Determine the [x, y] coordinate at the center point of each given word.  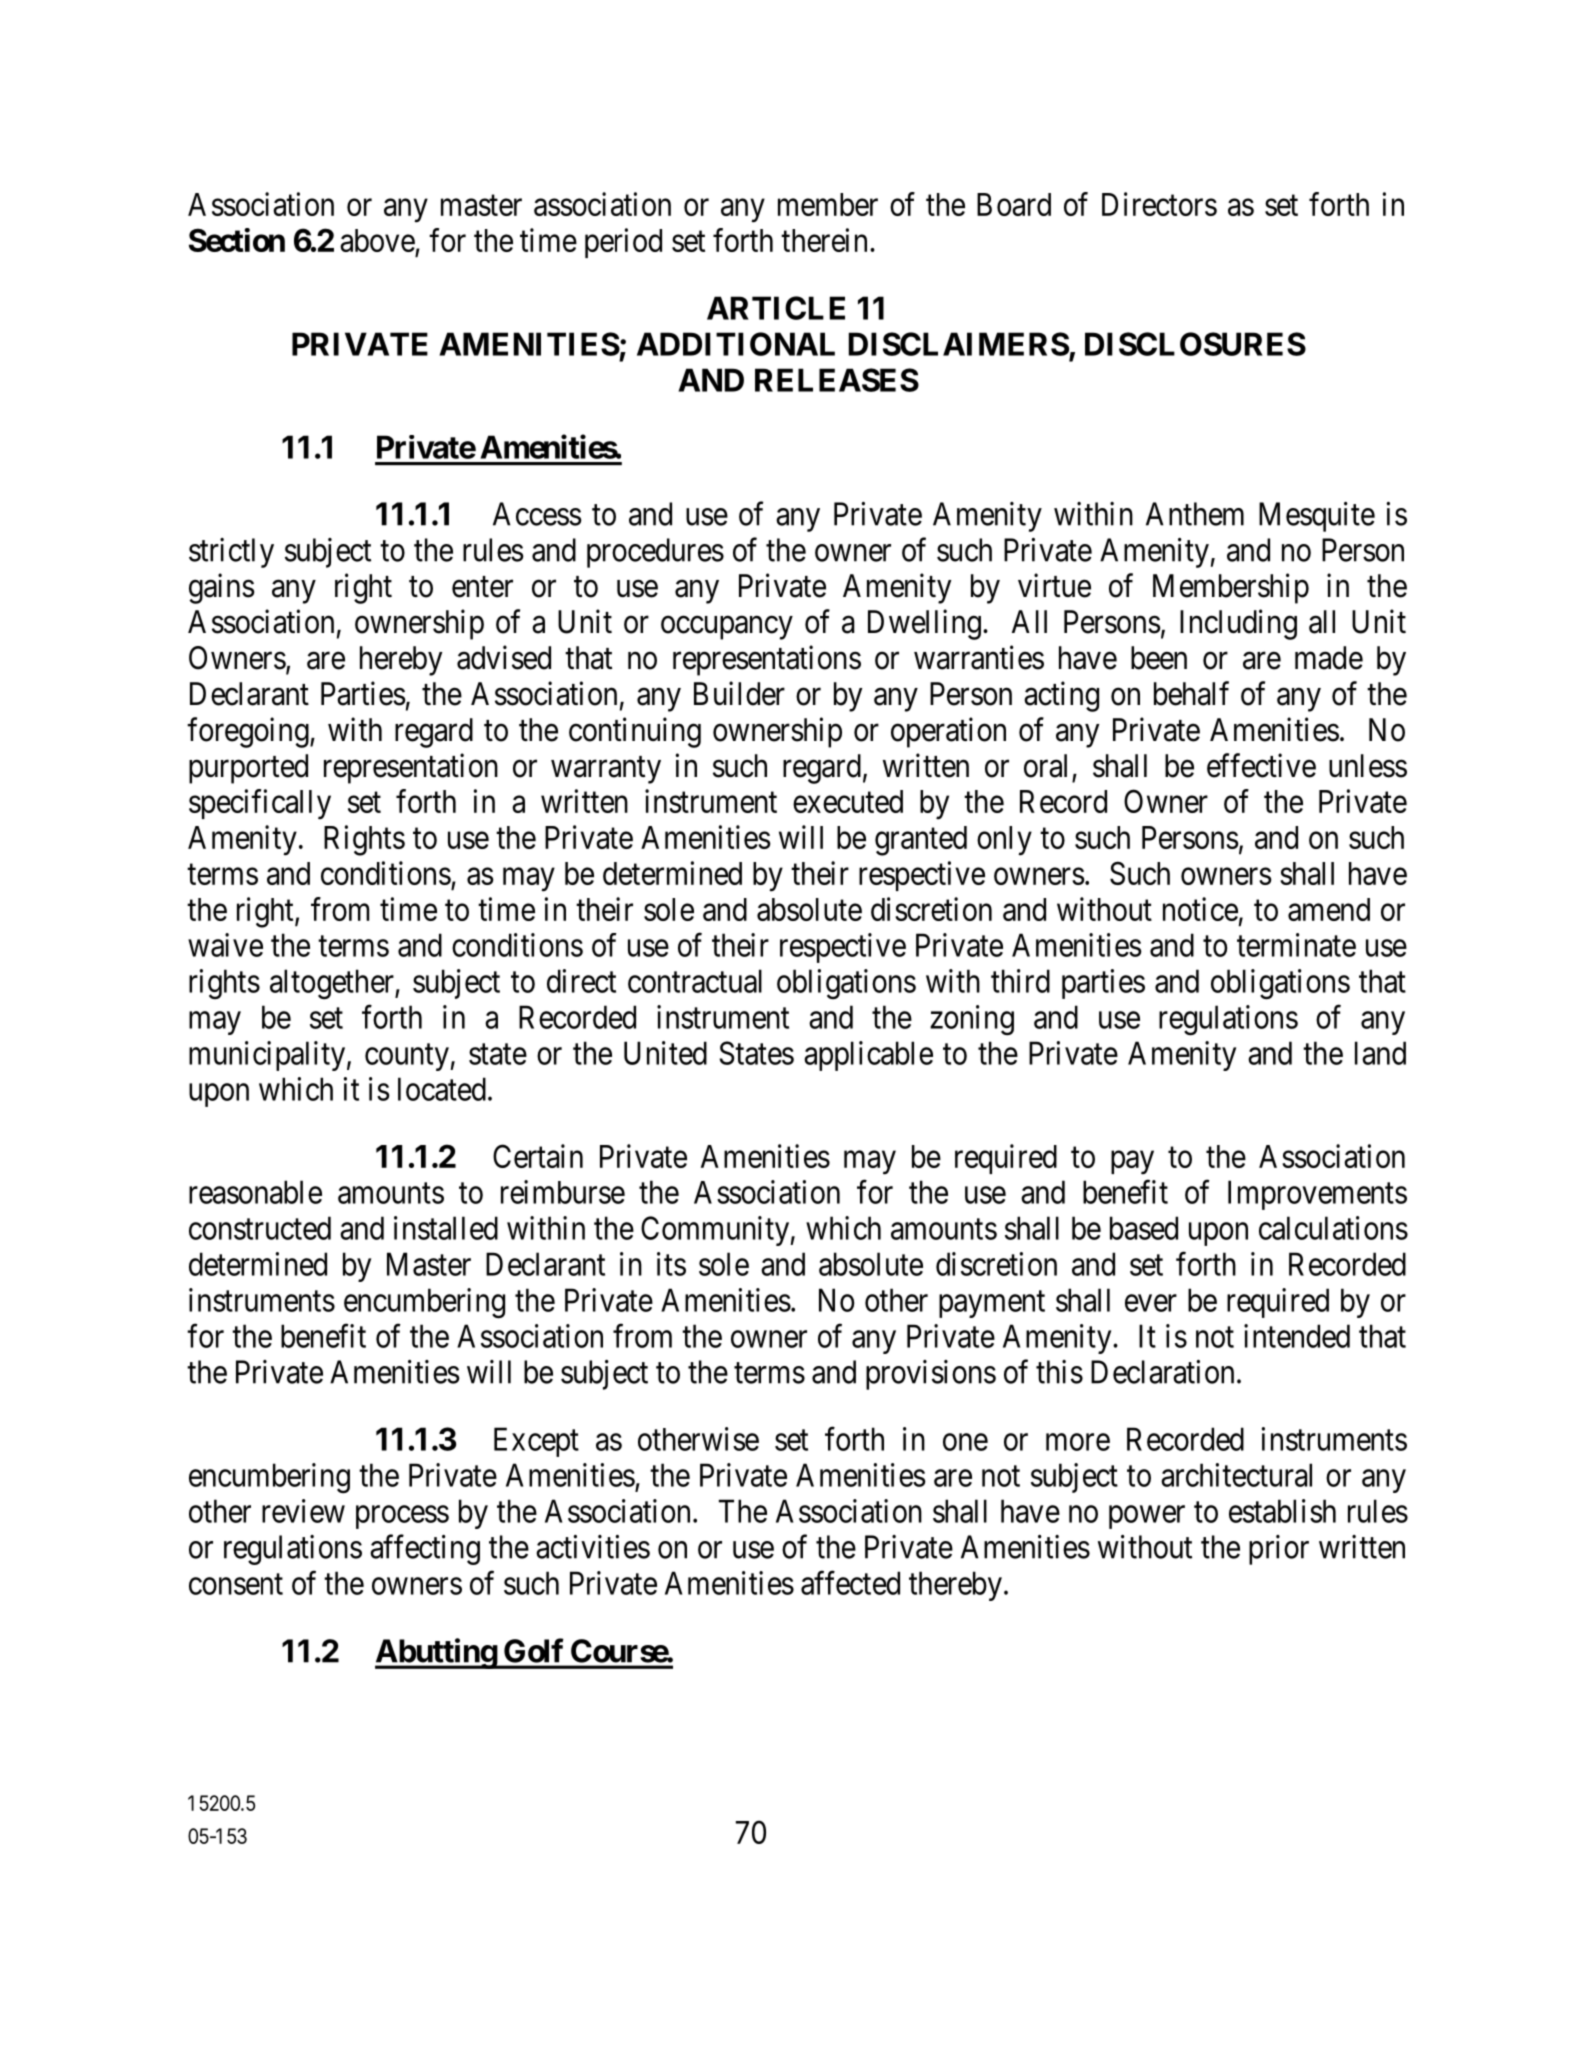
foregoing [249, 732]
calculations [1333, 1228]
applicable [868, 1056]
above [377, 240]
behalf [1191, 693]
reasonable [255, 1192]
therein [824, 240]
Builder [739, 693]
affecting [425, 1550]
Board [1014, 204]
